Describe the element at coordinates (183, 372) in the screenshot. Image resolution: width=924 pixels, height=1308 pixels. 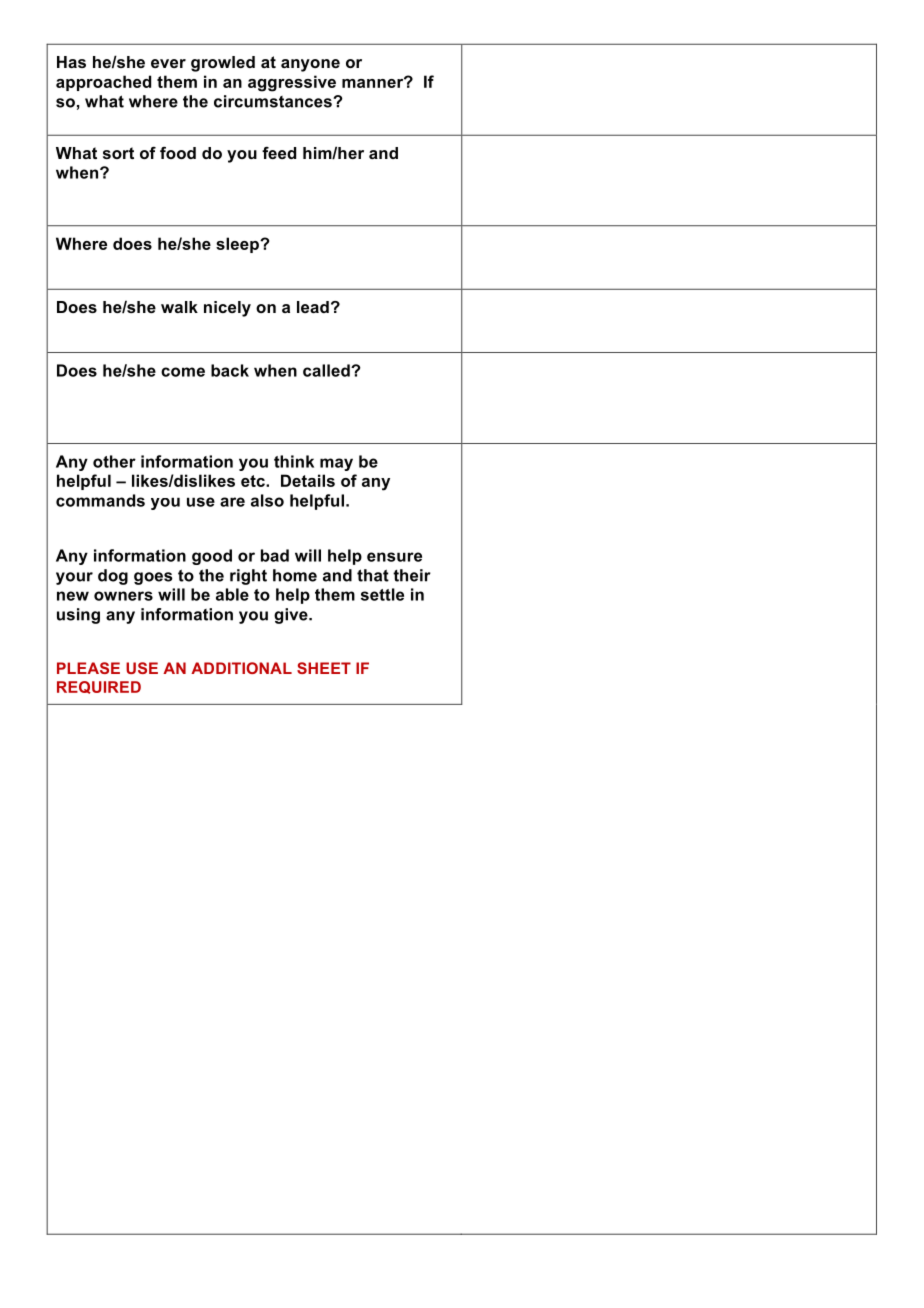
I see `come` at that location.
